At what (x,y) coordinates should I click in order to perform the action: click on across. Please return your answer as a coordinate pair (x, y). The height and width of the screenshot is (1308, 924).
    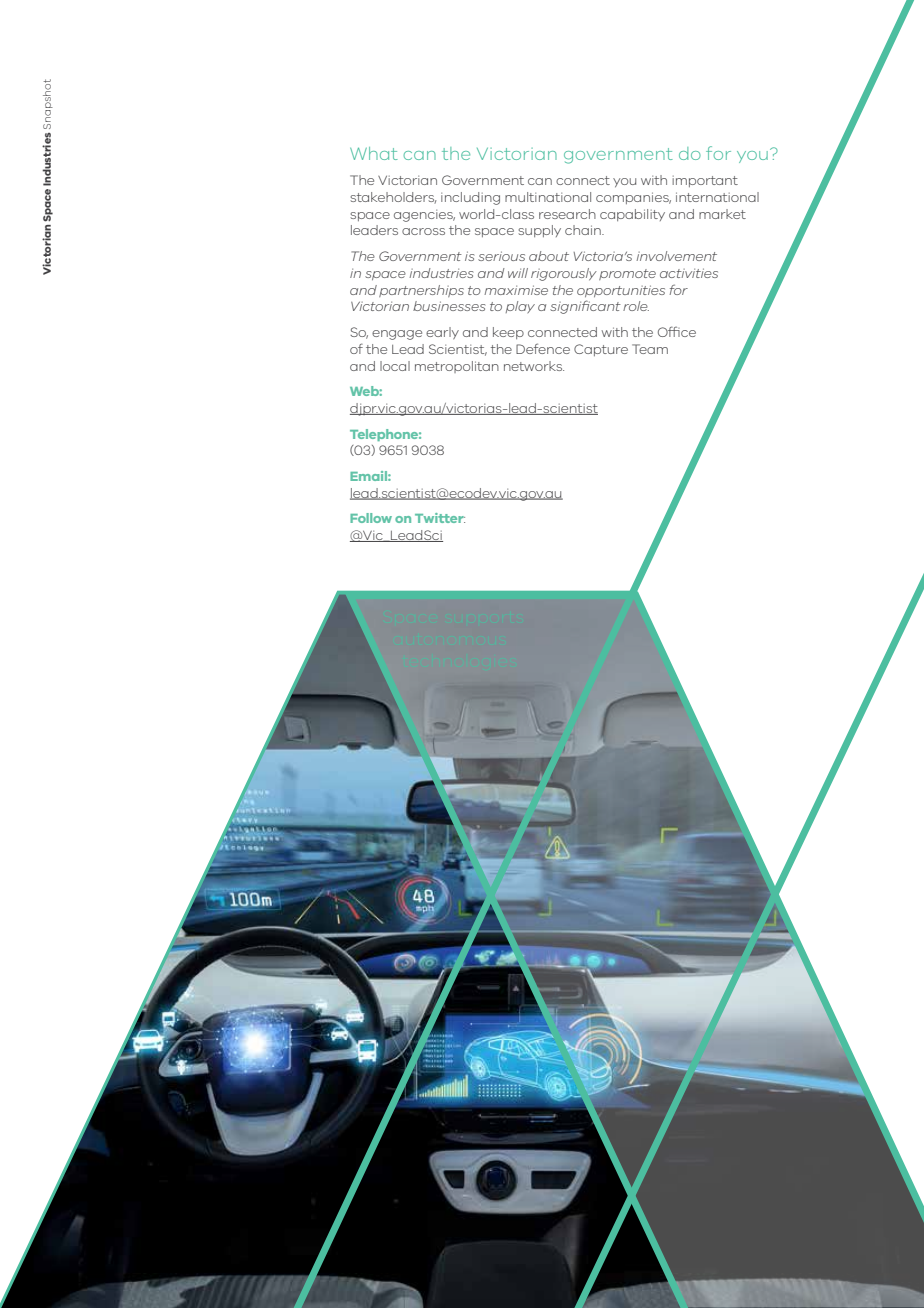
    Looking at the image, I should click on (423, 231).
